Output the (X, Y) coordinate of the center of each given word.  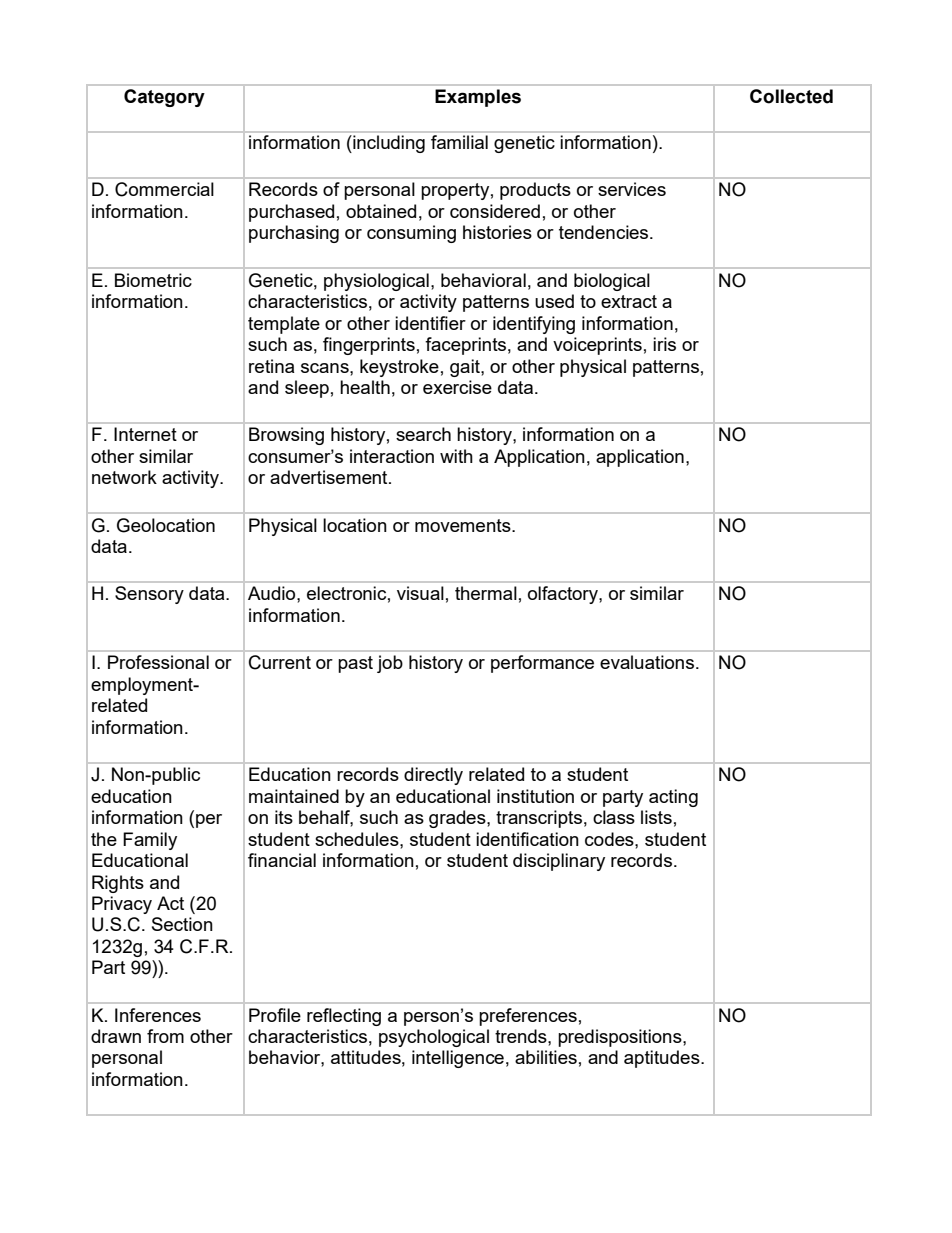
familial (459, 142)
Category (164, 98)
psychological (434, 1038)
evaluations (648, 662)
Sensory (149, 595)
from (165, 1036)
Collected (791, 96)
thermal (486, 593)
